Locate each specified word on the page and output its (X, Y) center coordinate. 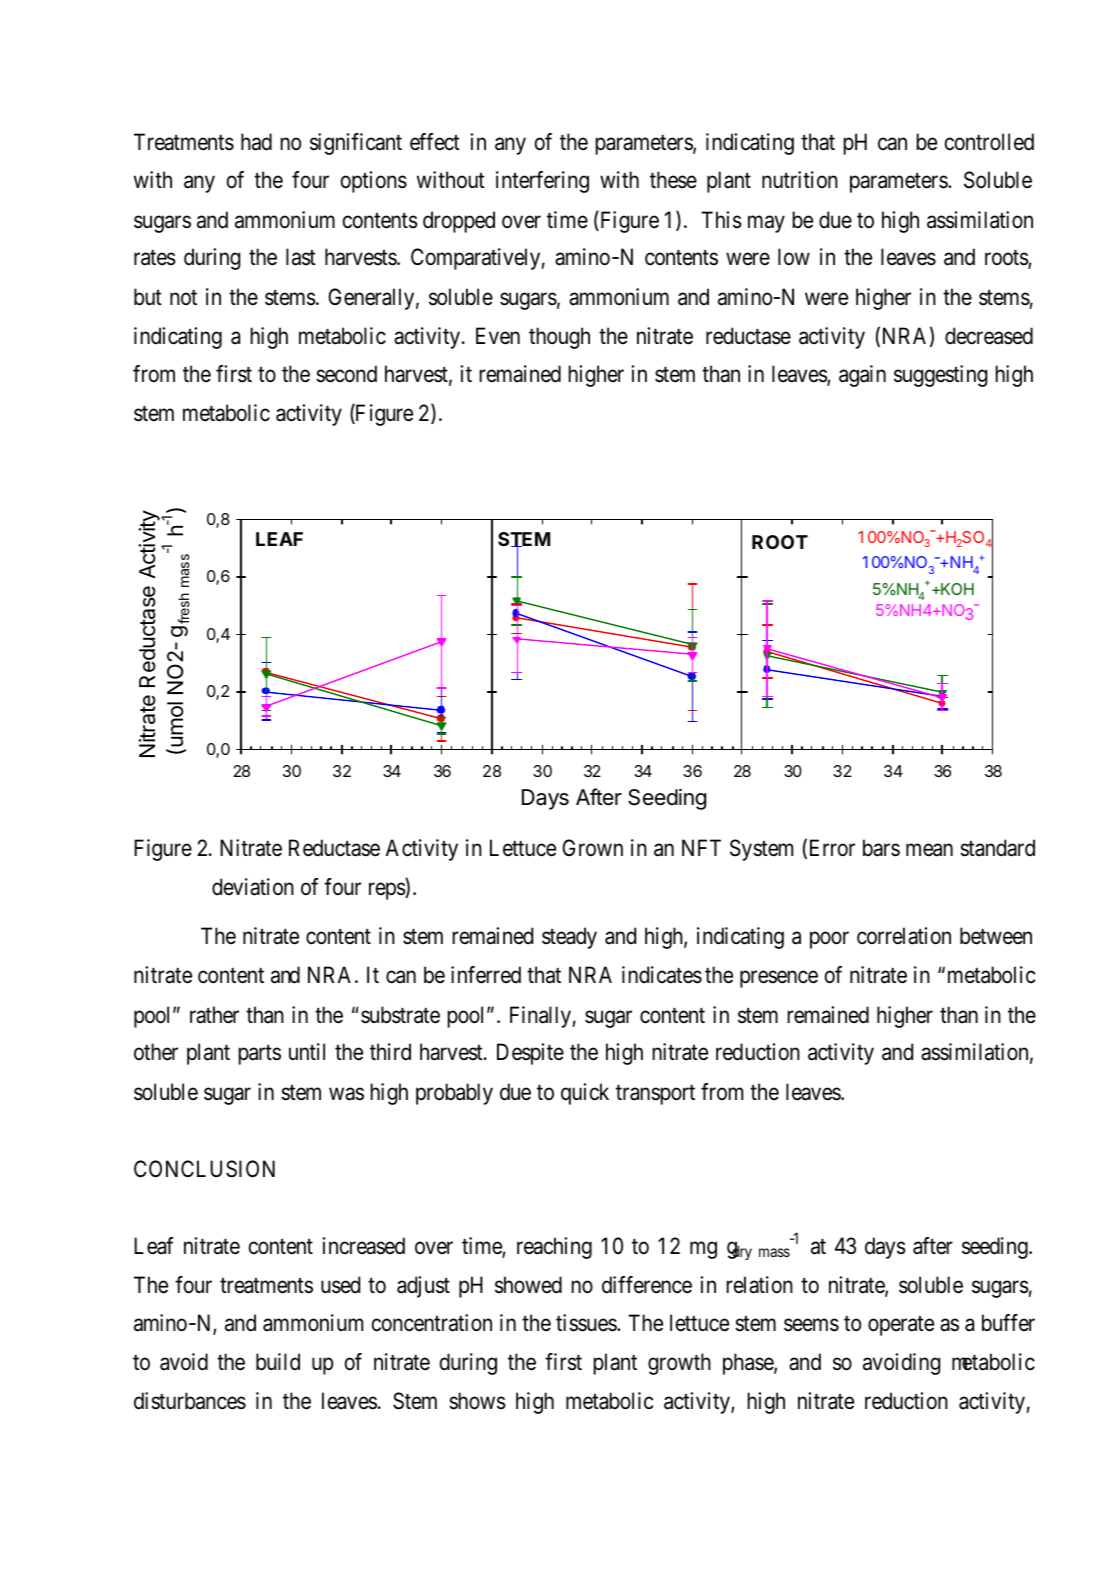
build (278, 1362)
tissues (587, 1323)
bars (881, 848)
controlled (989, 142)
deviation (253, 887)
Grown (592, 847)
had (256, 142)
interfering (542, 182)
